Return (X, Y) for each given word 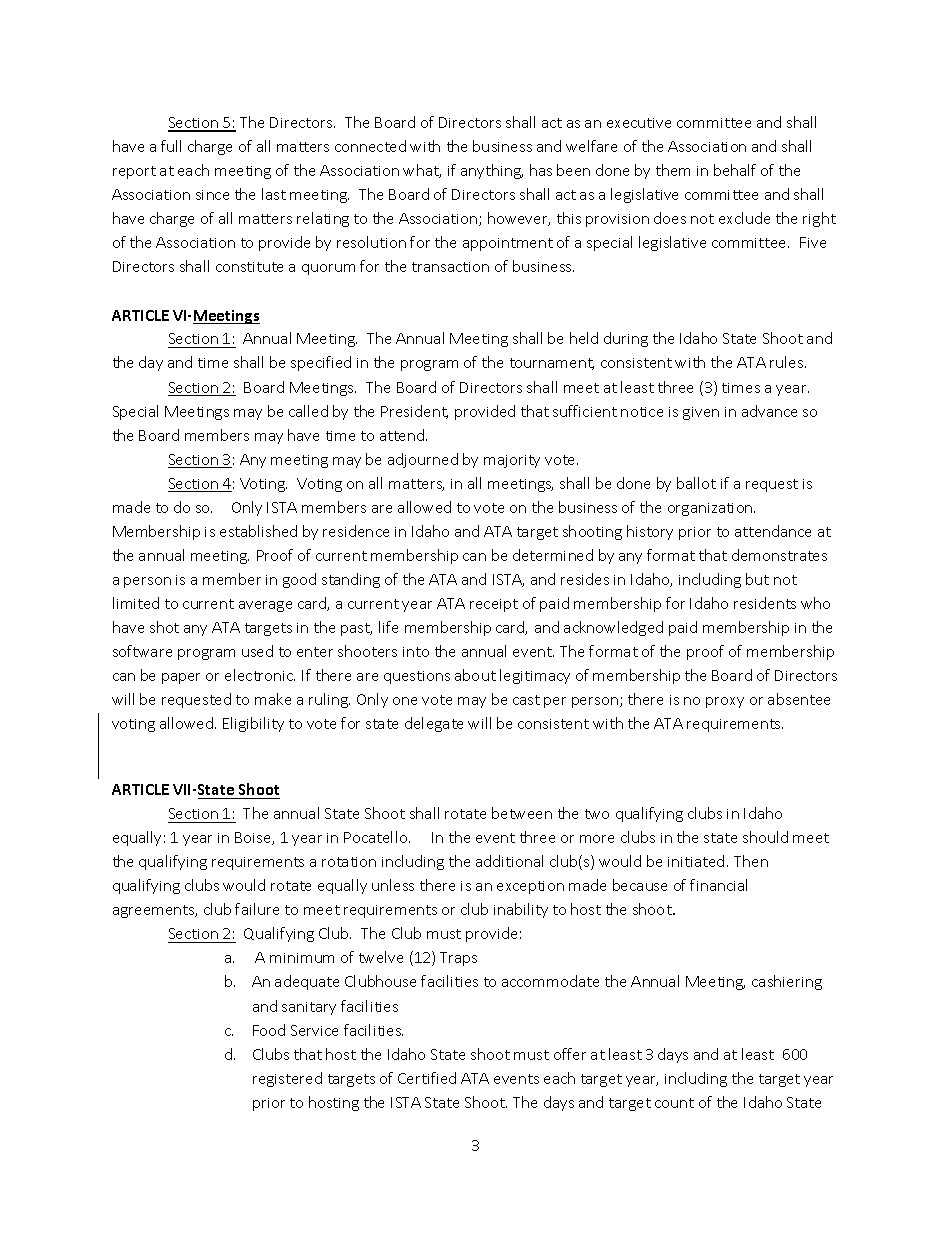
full (171, 146)
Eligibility (253, 724)
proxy (725, 702)
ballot (696, 483)
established (258, 531)
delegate (434, 724)
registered (287, 1079)
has (541, 170)
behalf (735, 170)
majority (512, 461)
